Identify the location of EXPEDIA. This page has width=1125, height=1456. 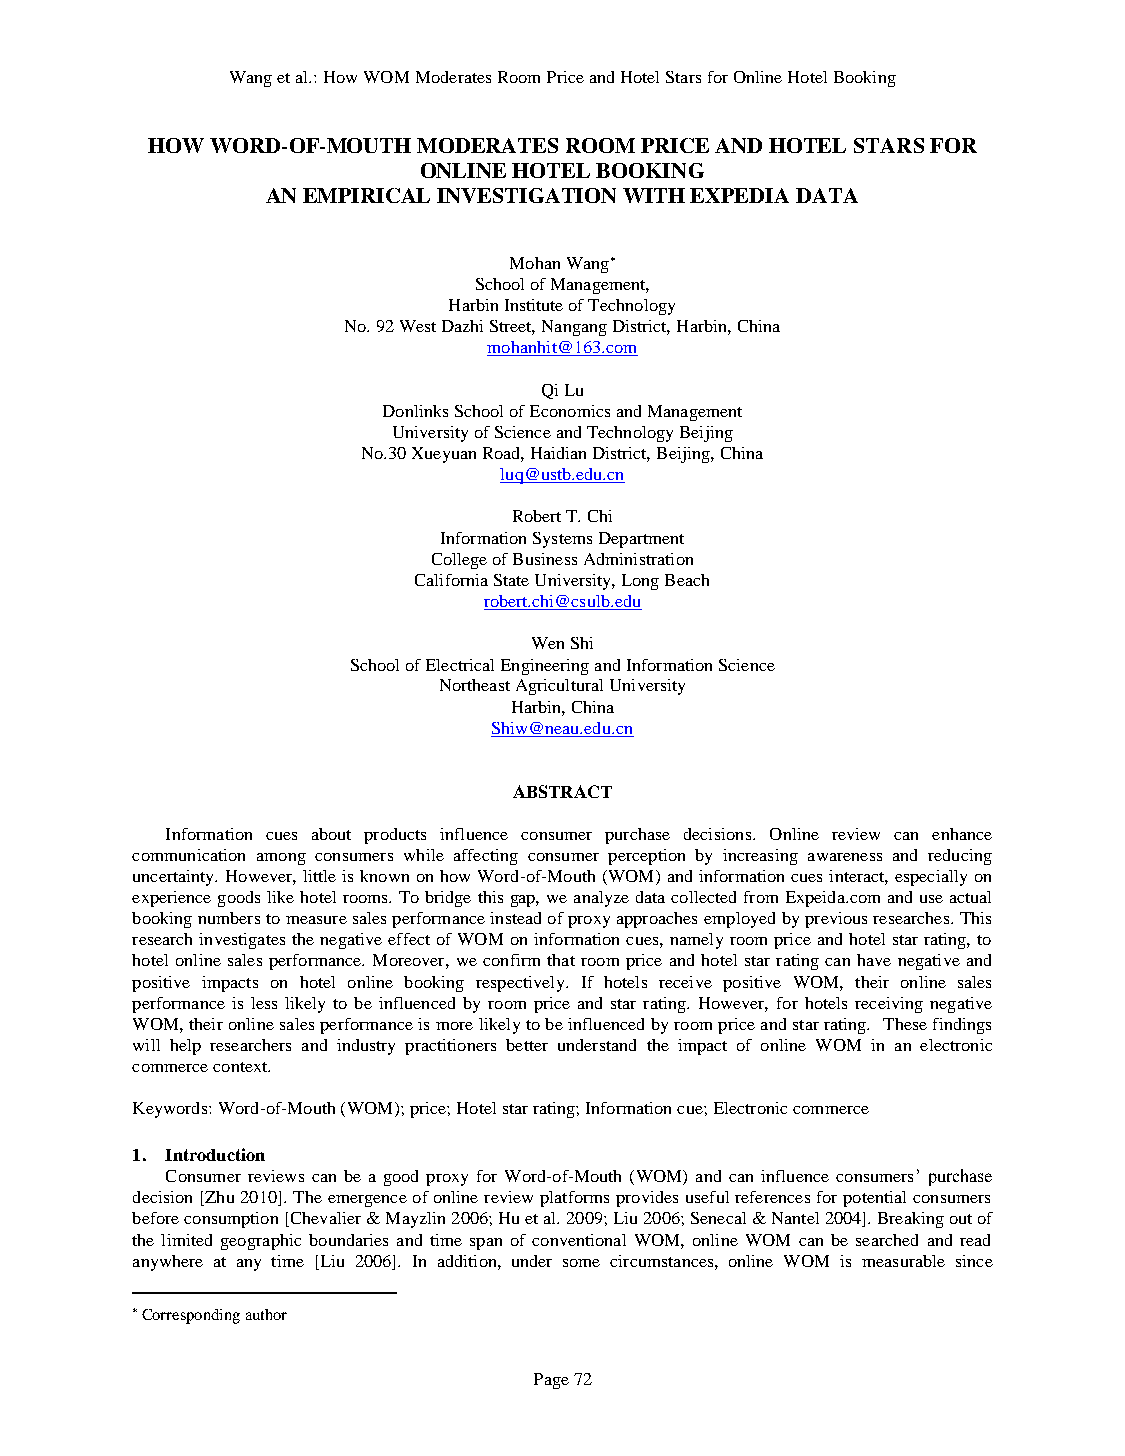
(739, 195).
